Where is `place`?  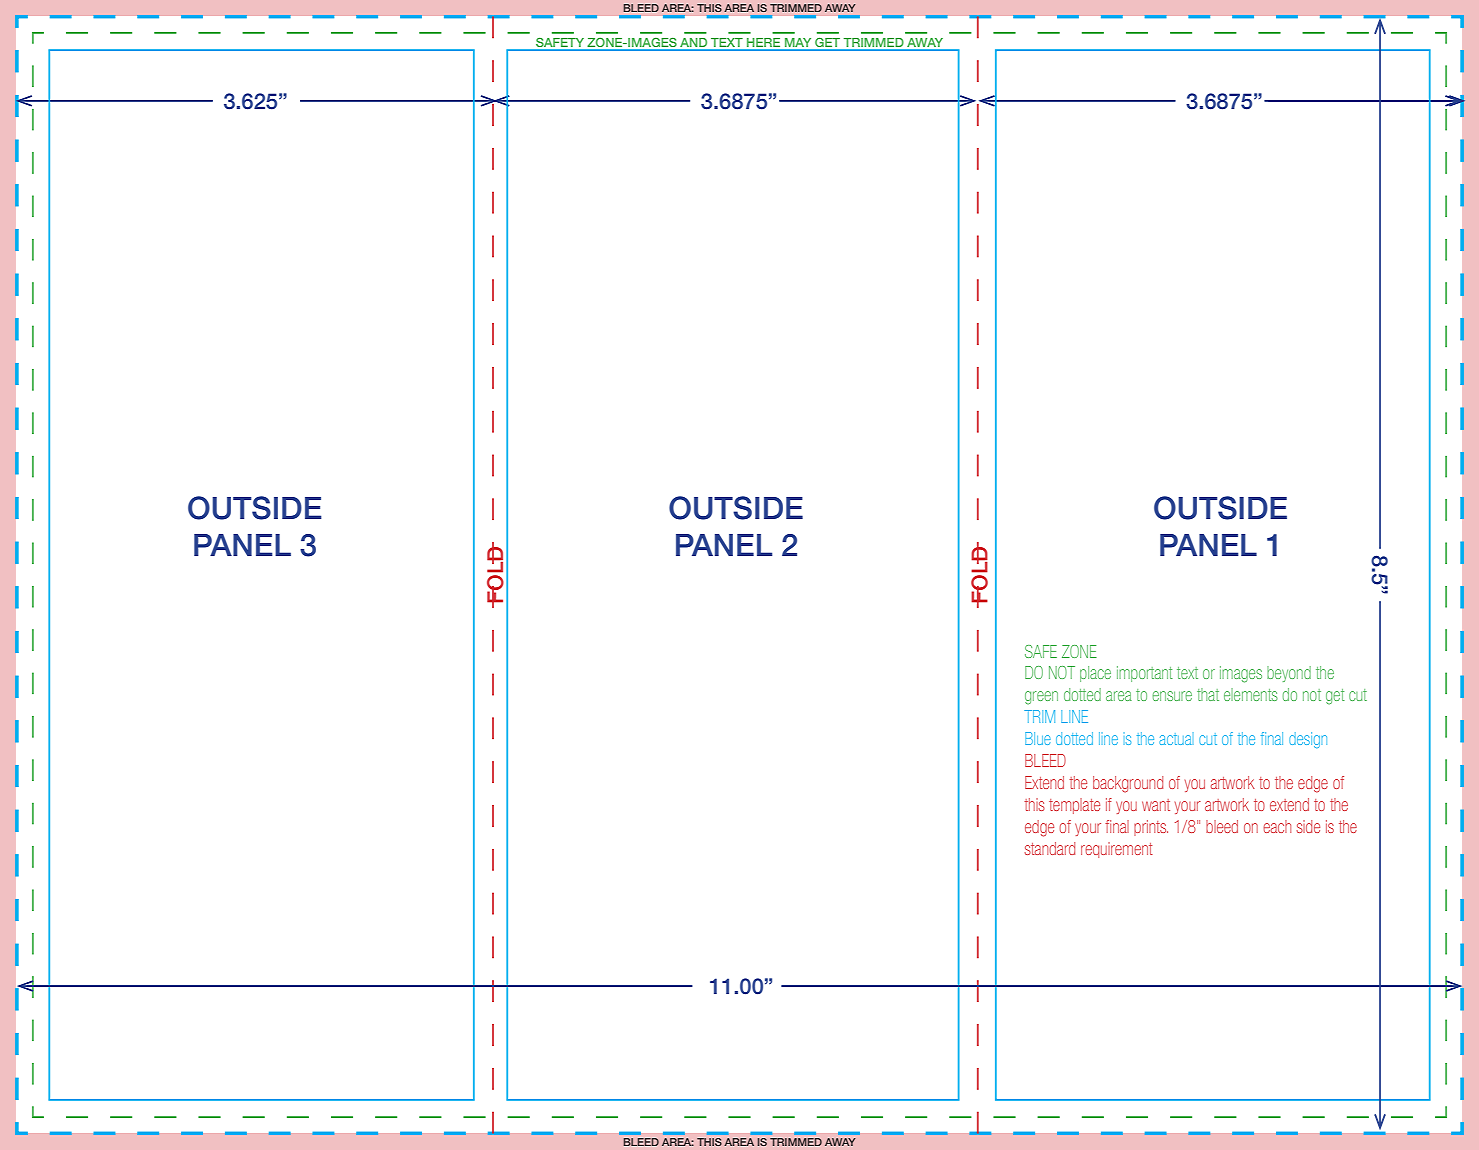 place is located at coordinates (1095, 674).
